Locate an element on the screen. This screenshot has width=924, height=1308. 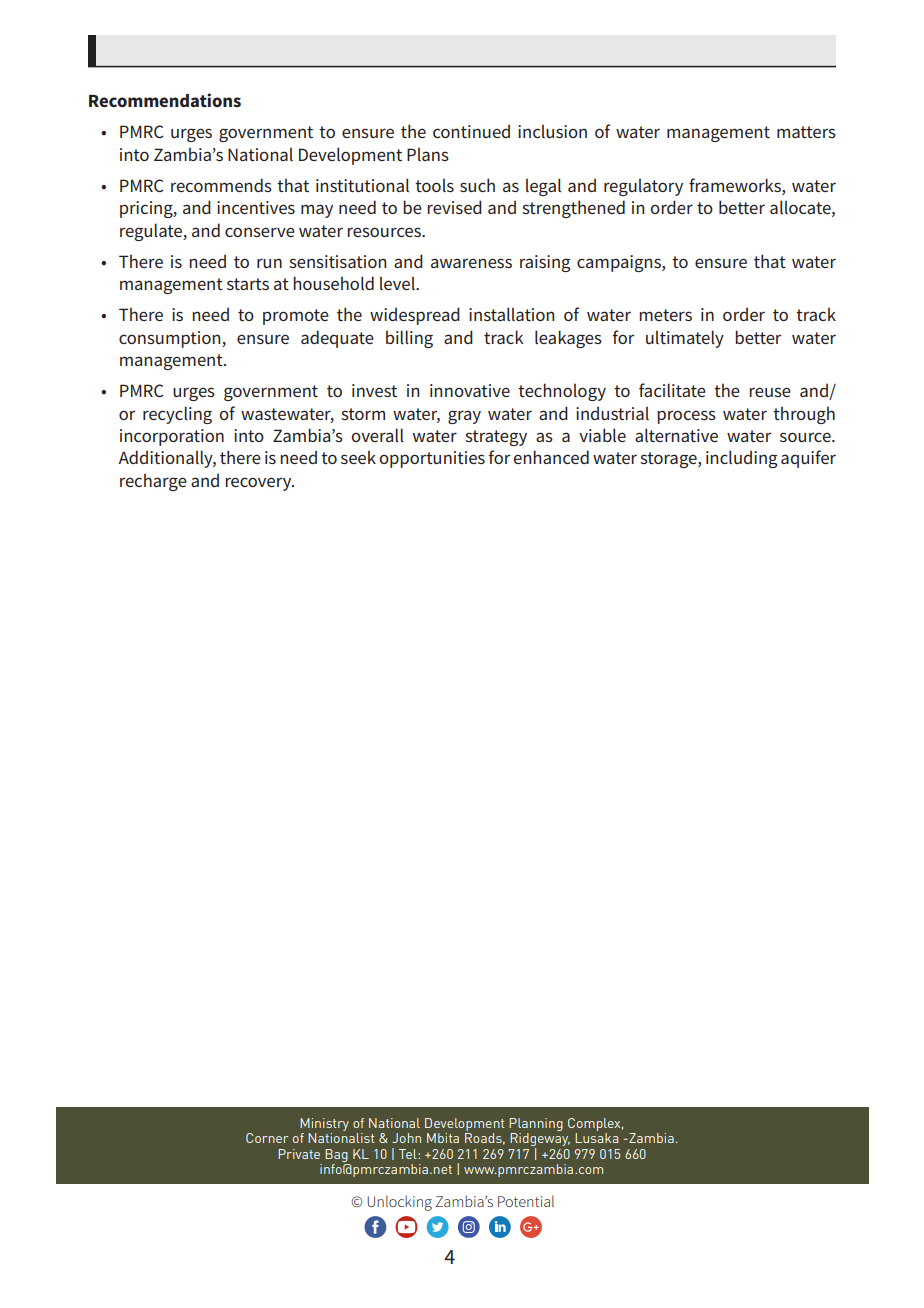
recovery is located at coordinates (259, 484).
